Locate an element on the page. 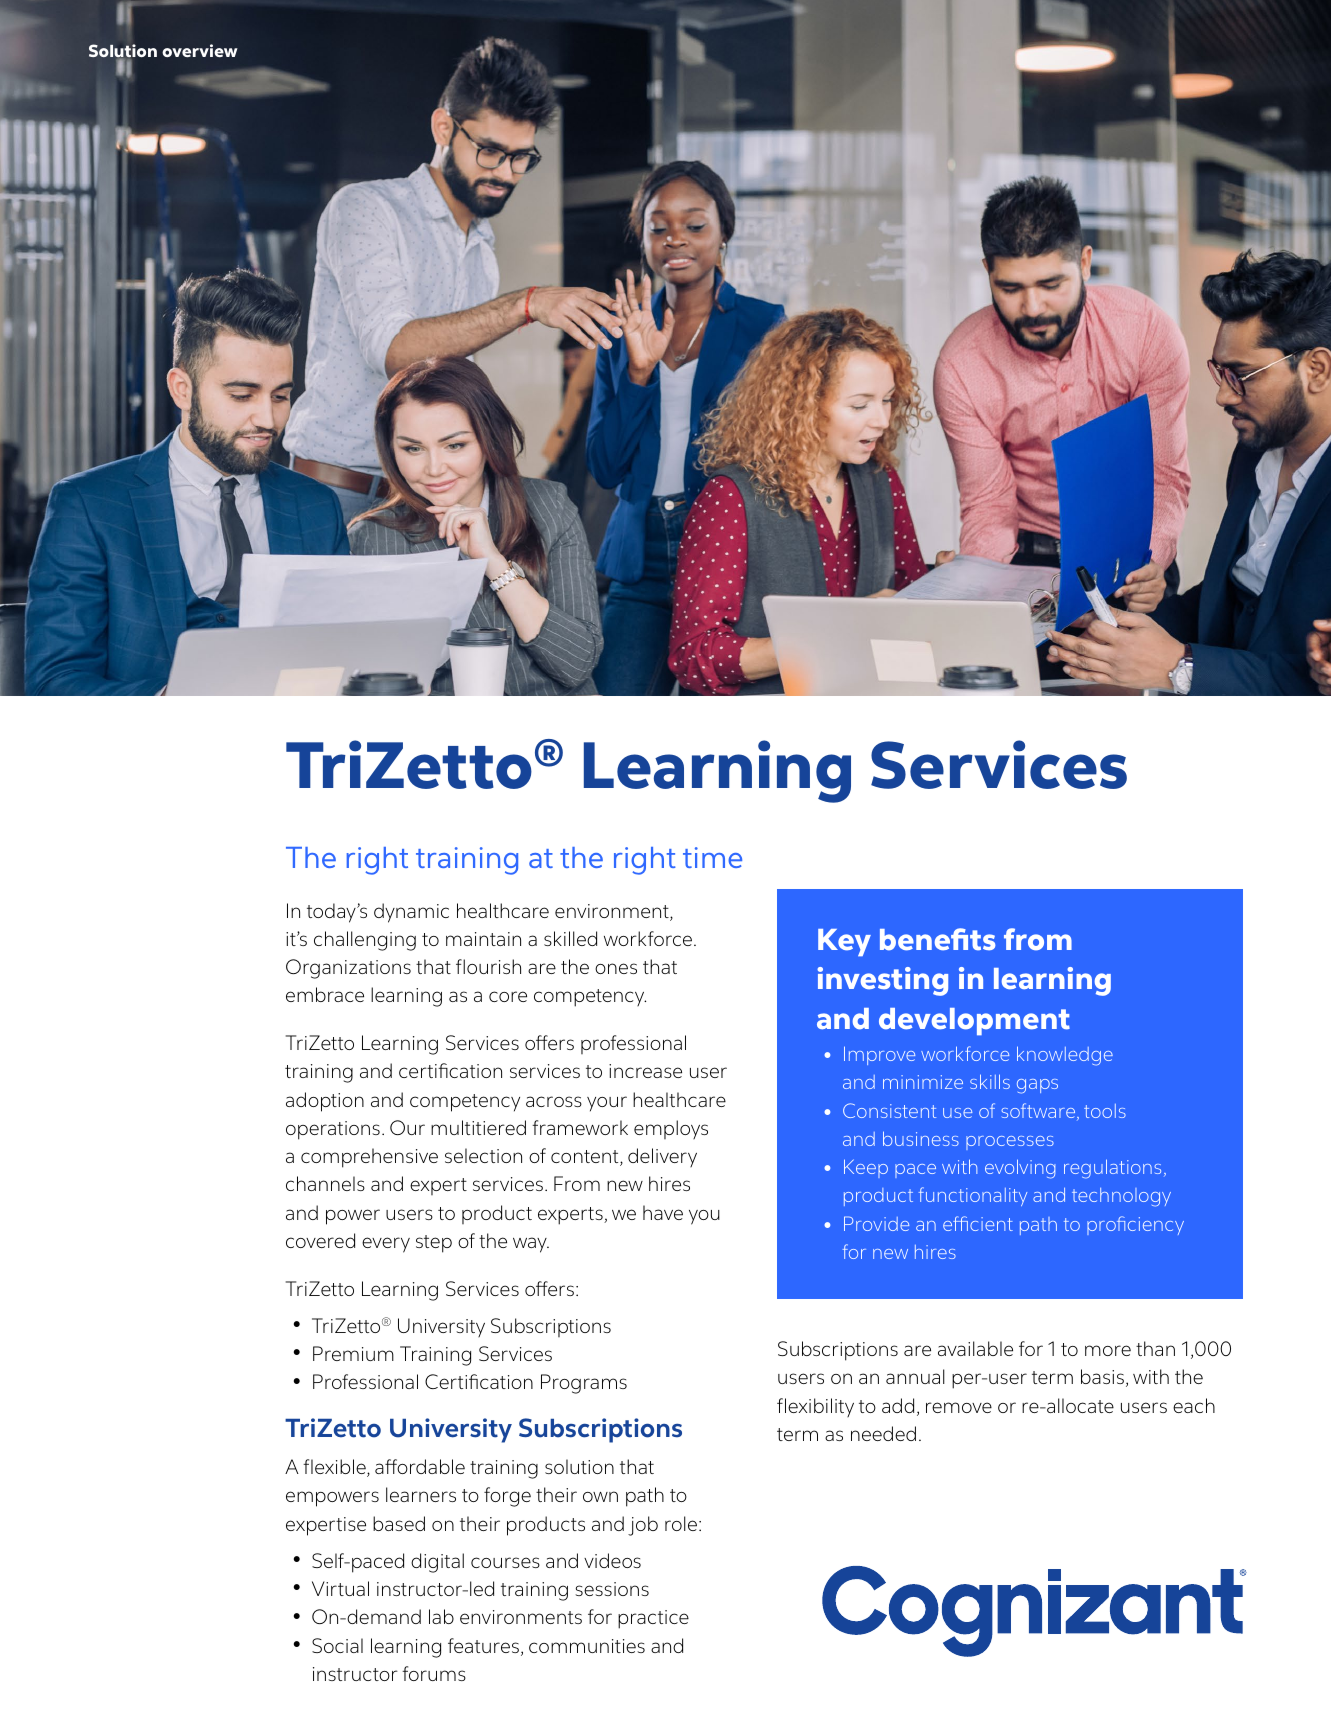 The image size is (1331, 1722). Key is located at coordinates (844, 942).
